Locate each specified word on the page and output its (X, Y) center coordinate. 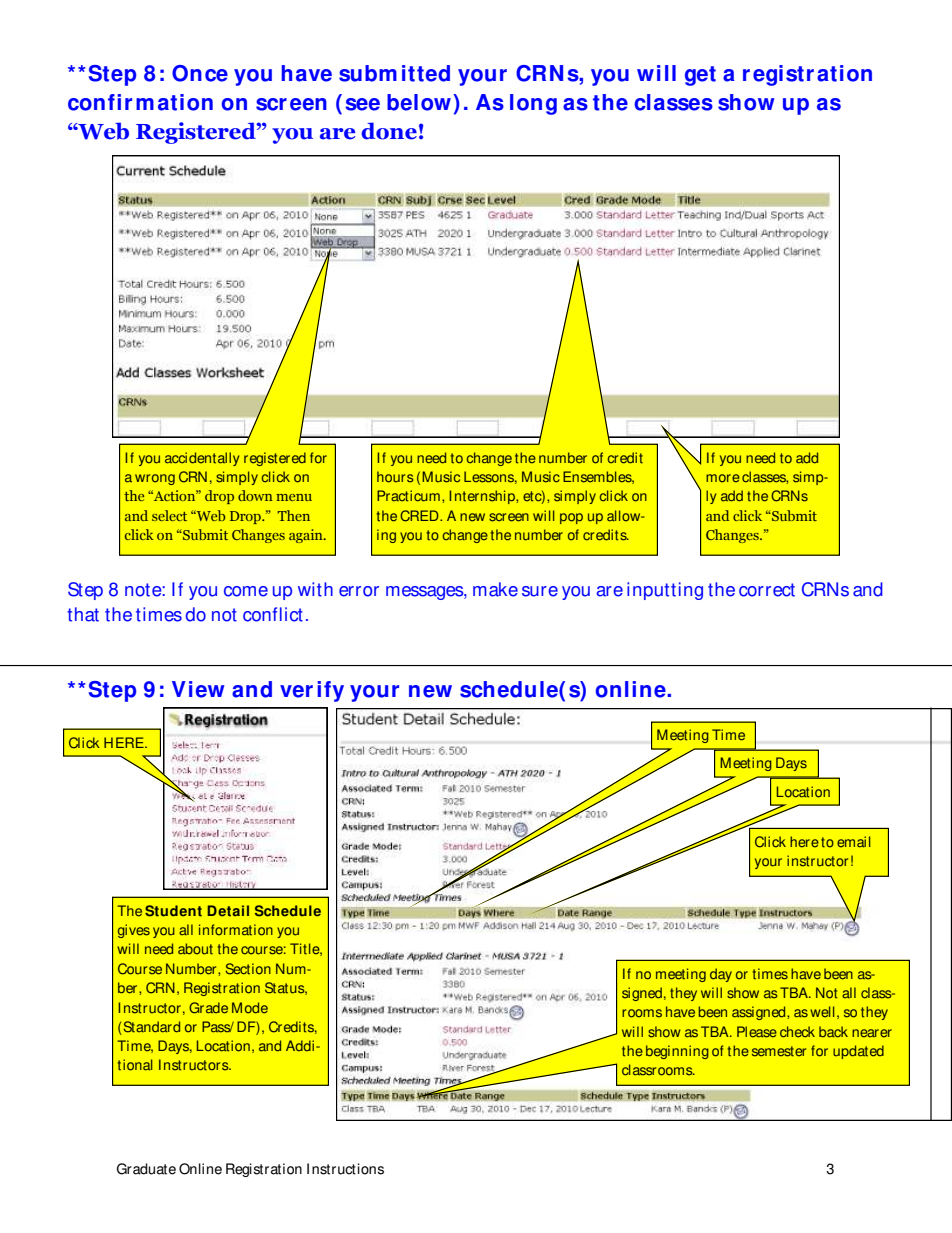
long (533, 104)
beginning (677, 1052)
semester (779, 1051)
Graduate (146, 1169)
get (700, 76)
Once (200, 73)
